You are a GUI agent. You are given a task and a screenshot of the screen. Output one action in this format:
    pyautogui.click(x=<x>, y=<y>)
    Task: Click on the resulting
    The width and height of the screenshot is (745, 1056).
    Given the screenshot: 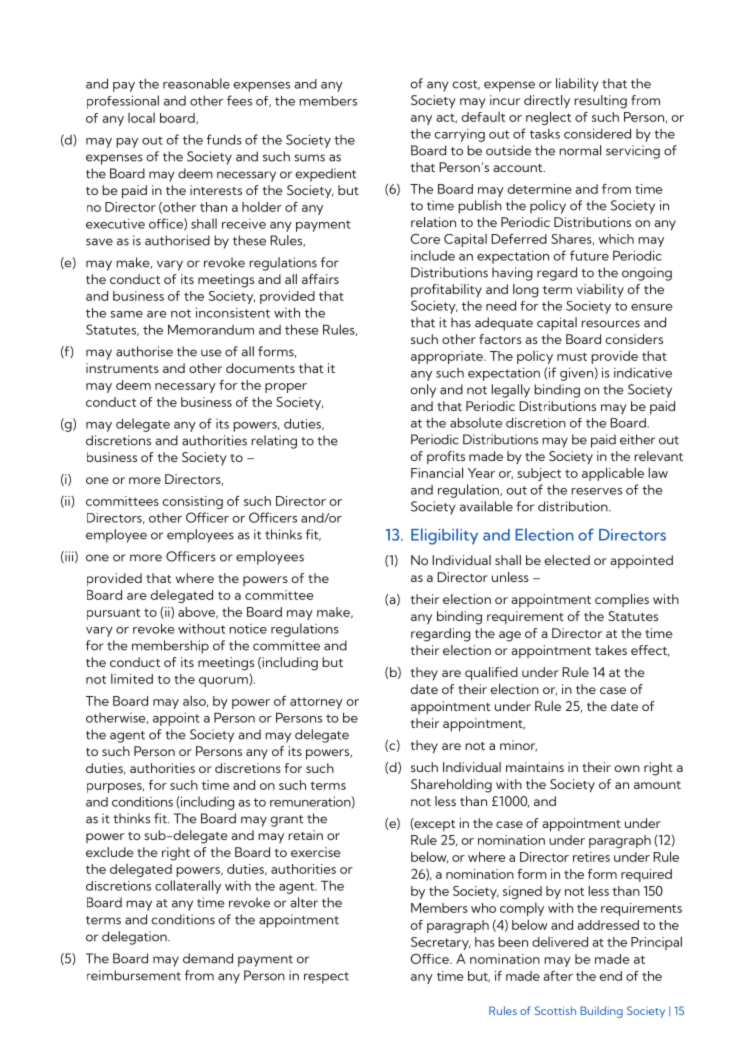 What is the action you would take?
    pyautogui.click(x=600, y=102)
